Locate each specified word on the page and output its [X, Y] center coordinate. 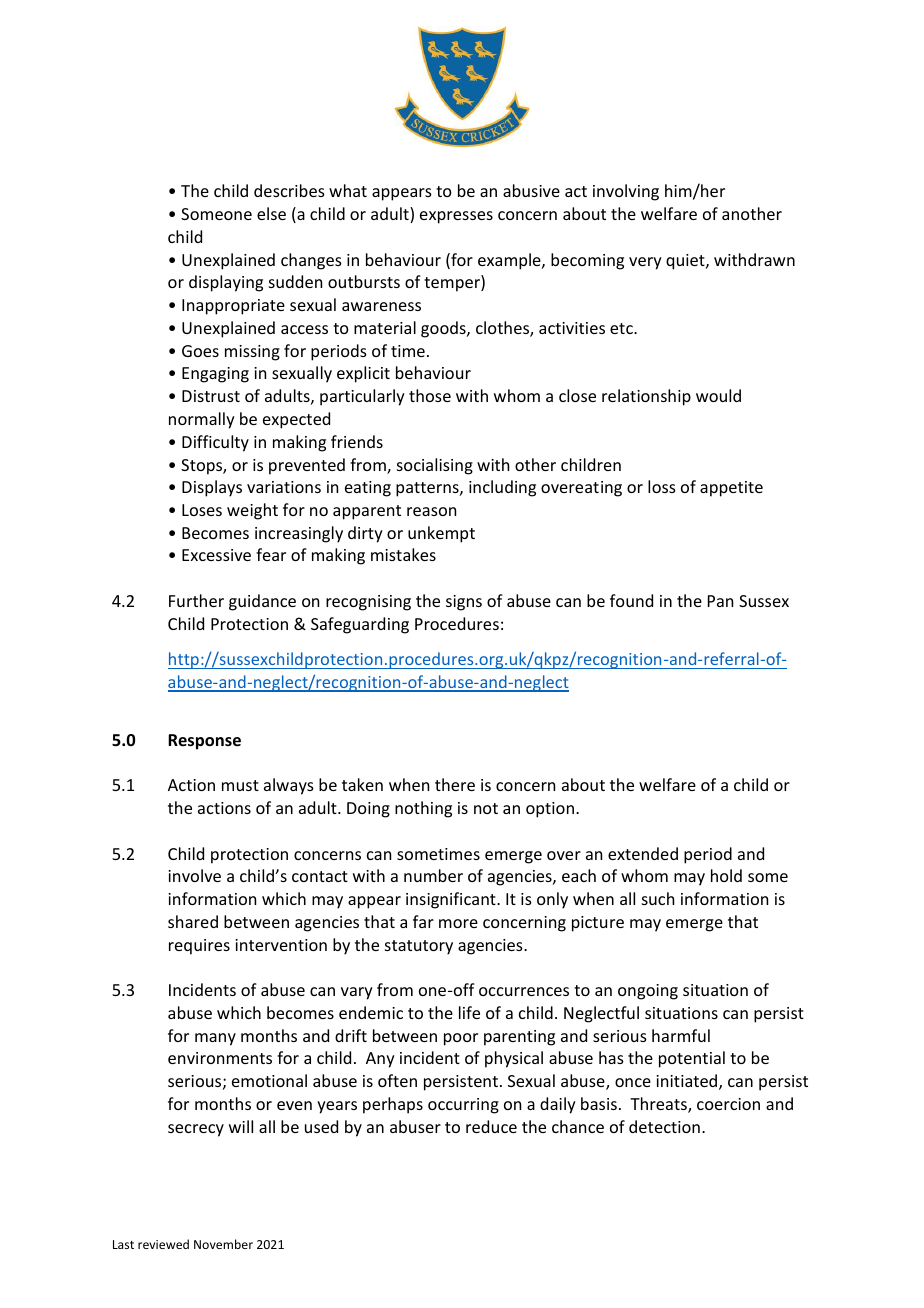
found [631, 600]
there [455, 784]
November [223, 1244]
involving [626, 192]
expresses [456, 217]
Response [204, 742]
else [271, 213]
